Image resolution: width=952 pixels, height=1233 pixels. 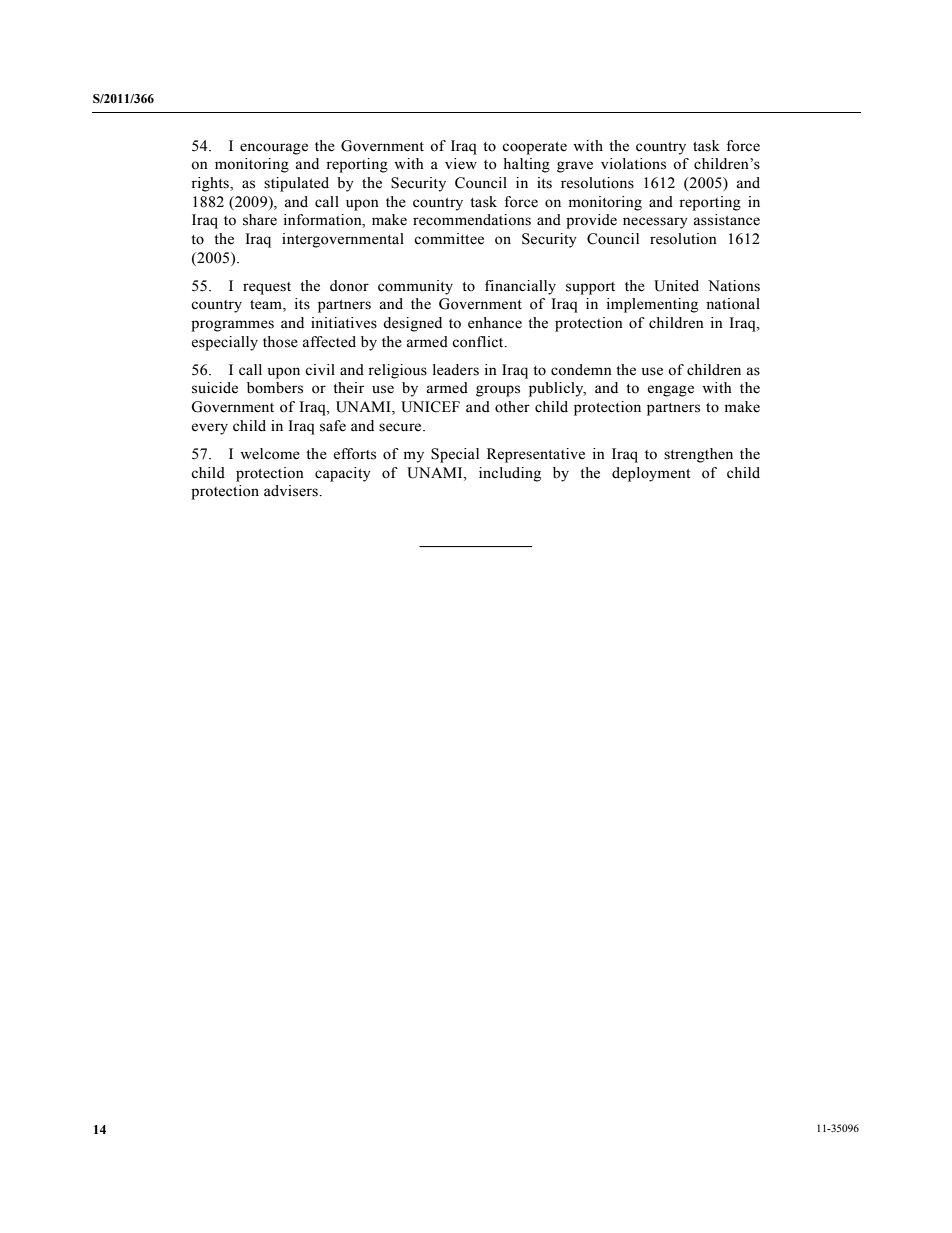 What do you see at coordinates (671, 391) in the image?
I see `engage` at bounding box center [671, 391].
